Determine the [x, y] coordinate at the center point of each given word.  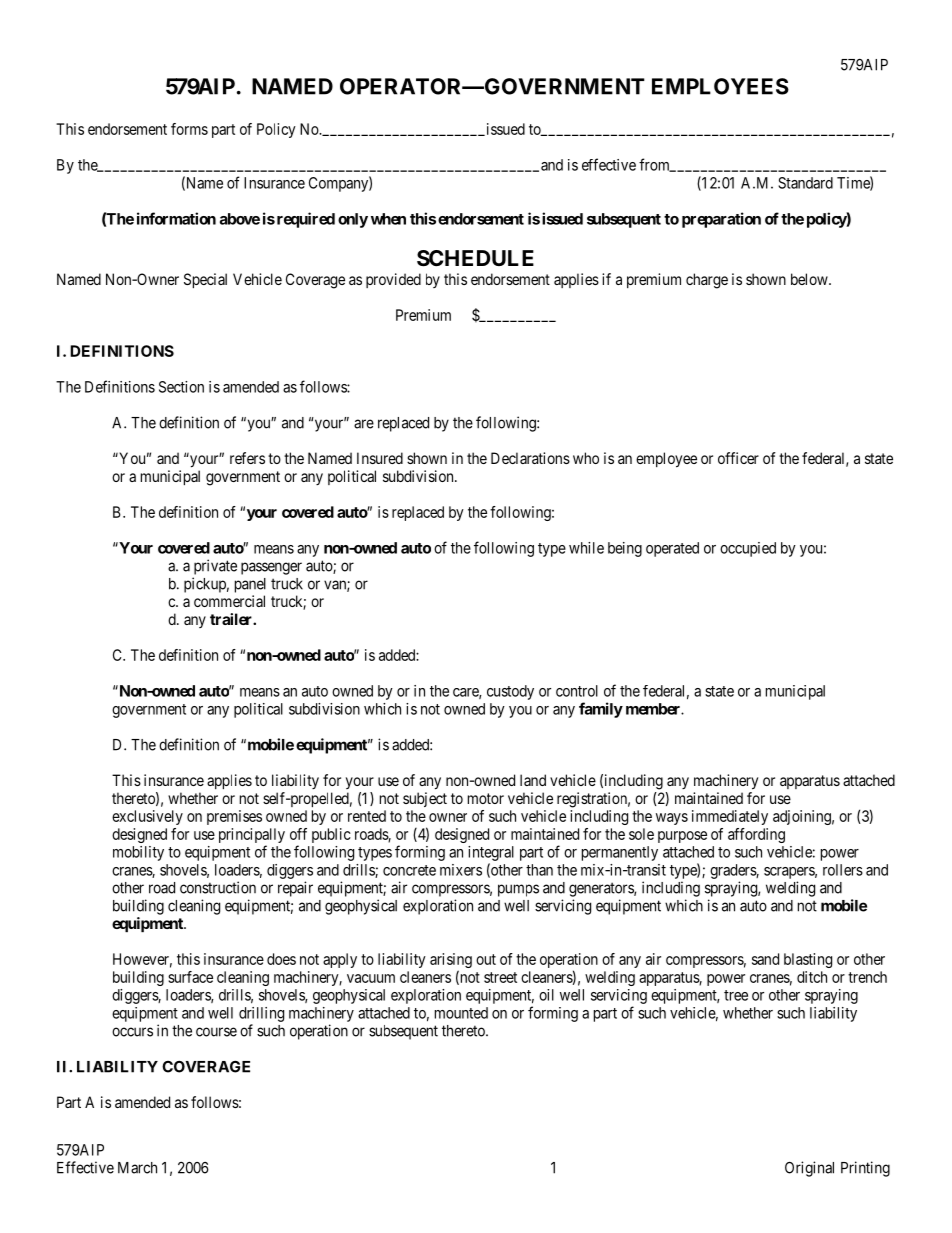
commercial [229, 601]
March [137, 1168]
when [388, 219]
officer [738, 458]
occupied [748, 549]
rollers [843, 870]
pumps [518, 890]
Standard [805, 183]
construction [218, 887]
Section [181, 387]
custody [510, 692]
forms [189, 129]
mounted [461, 1013]
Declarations [530, 458]
